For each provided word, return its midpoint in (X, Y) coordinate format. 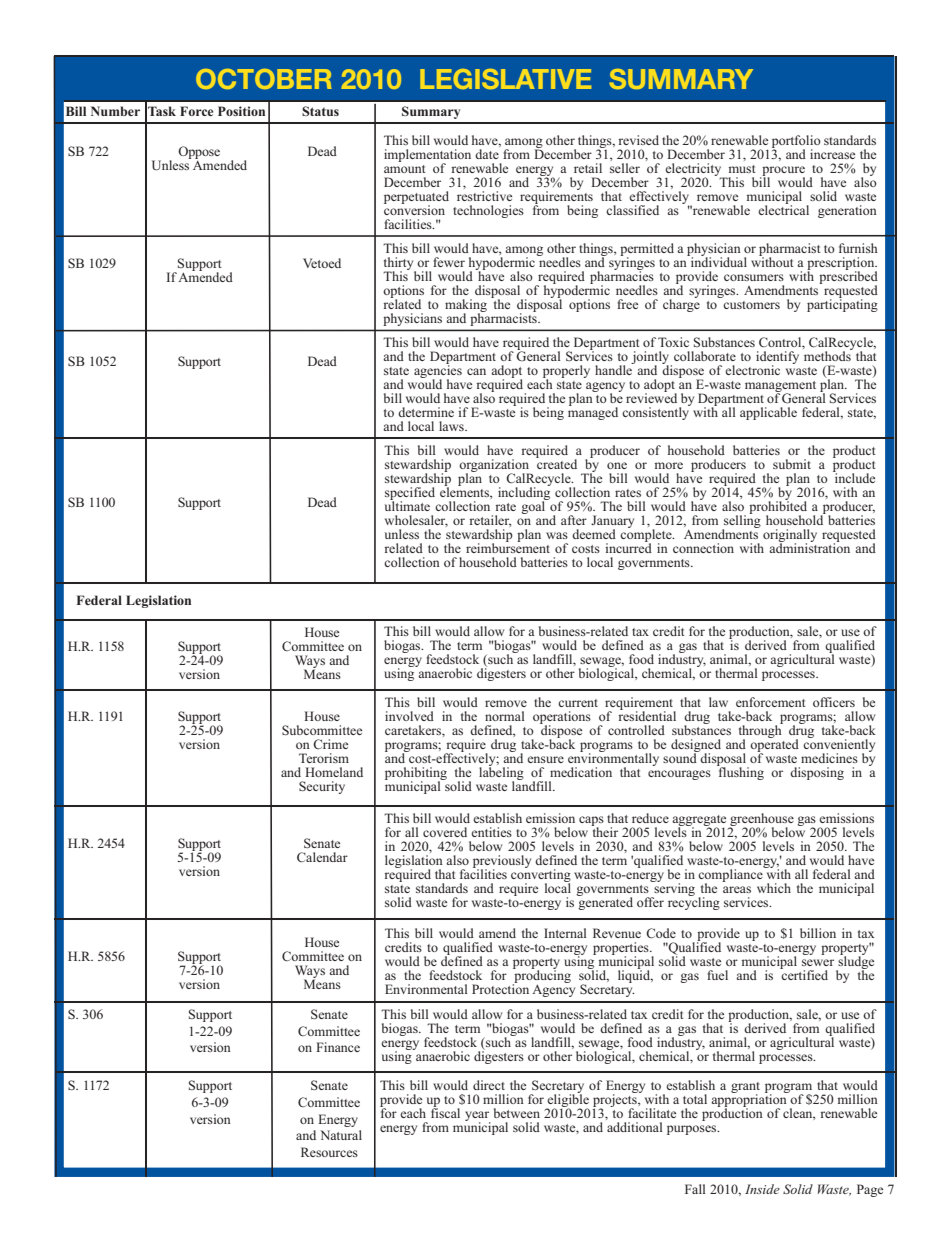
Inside (762, 1189)
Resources (329, 1152)
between (517, 1113)
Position (241, 111)
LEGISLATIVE (505, 79)
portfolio (796, 143)
